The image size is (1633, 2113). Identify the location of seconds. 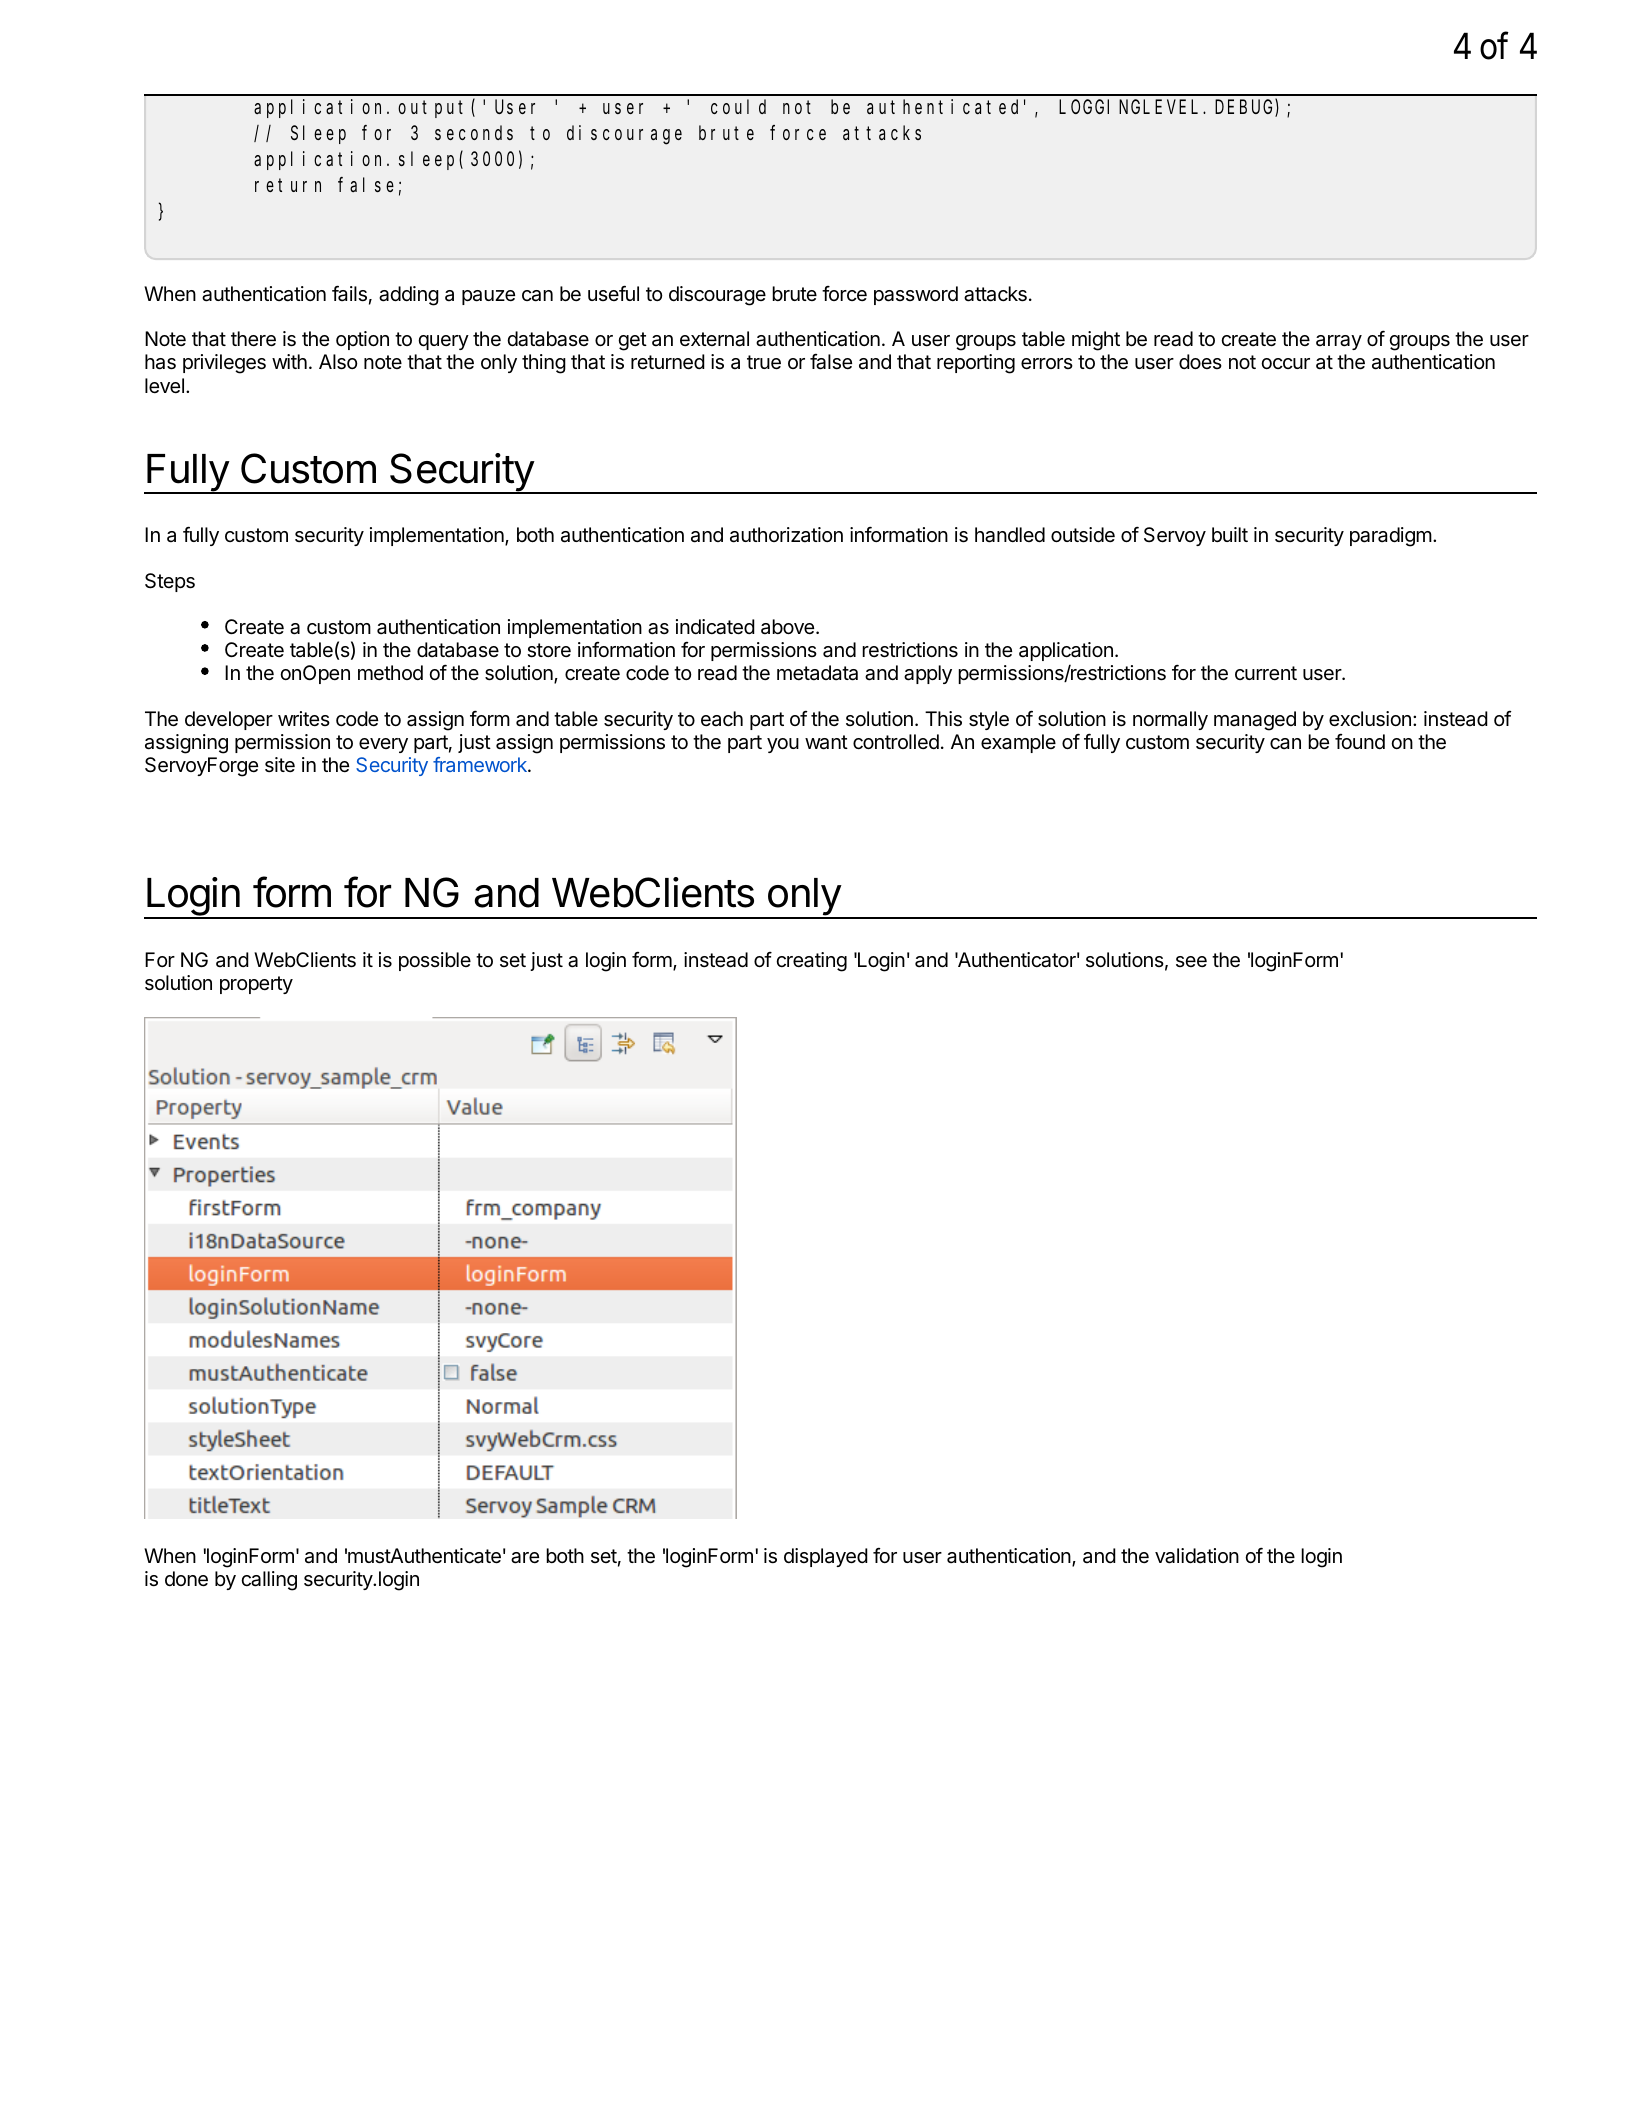
(474, 133).
